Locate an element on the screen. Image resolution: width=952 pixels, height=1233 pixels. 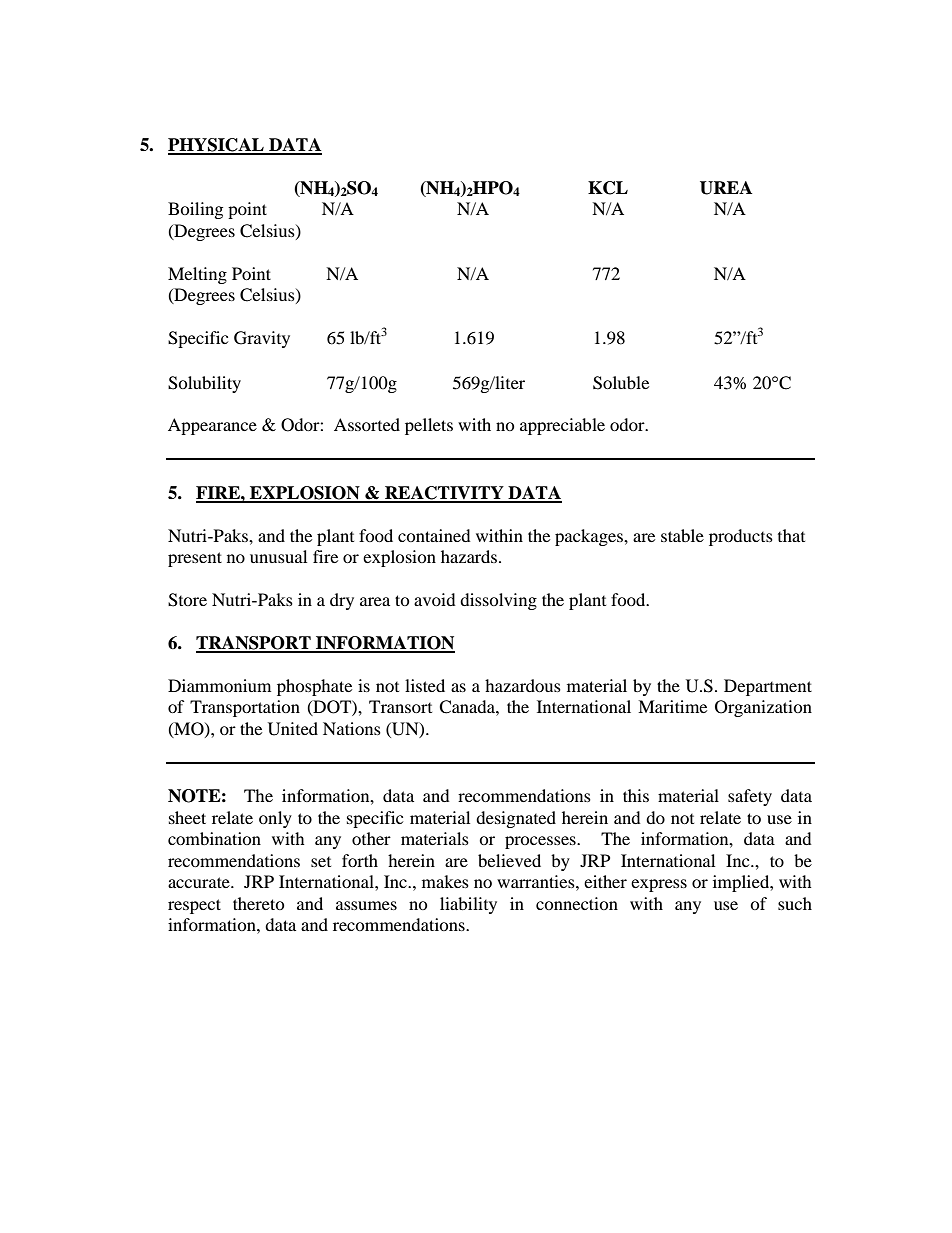
UREA is located at coordinates (726, 188).
